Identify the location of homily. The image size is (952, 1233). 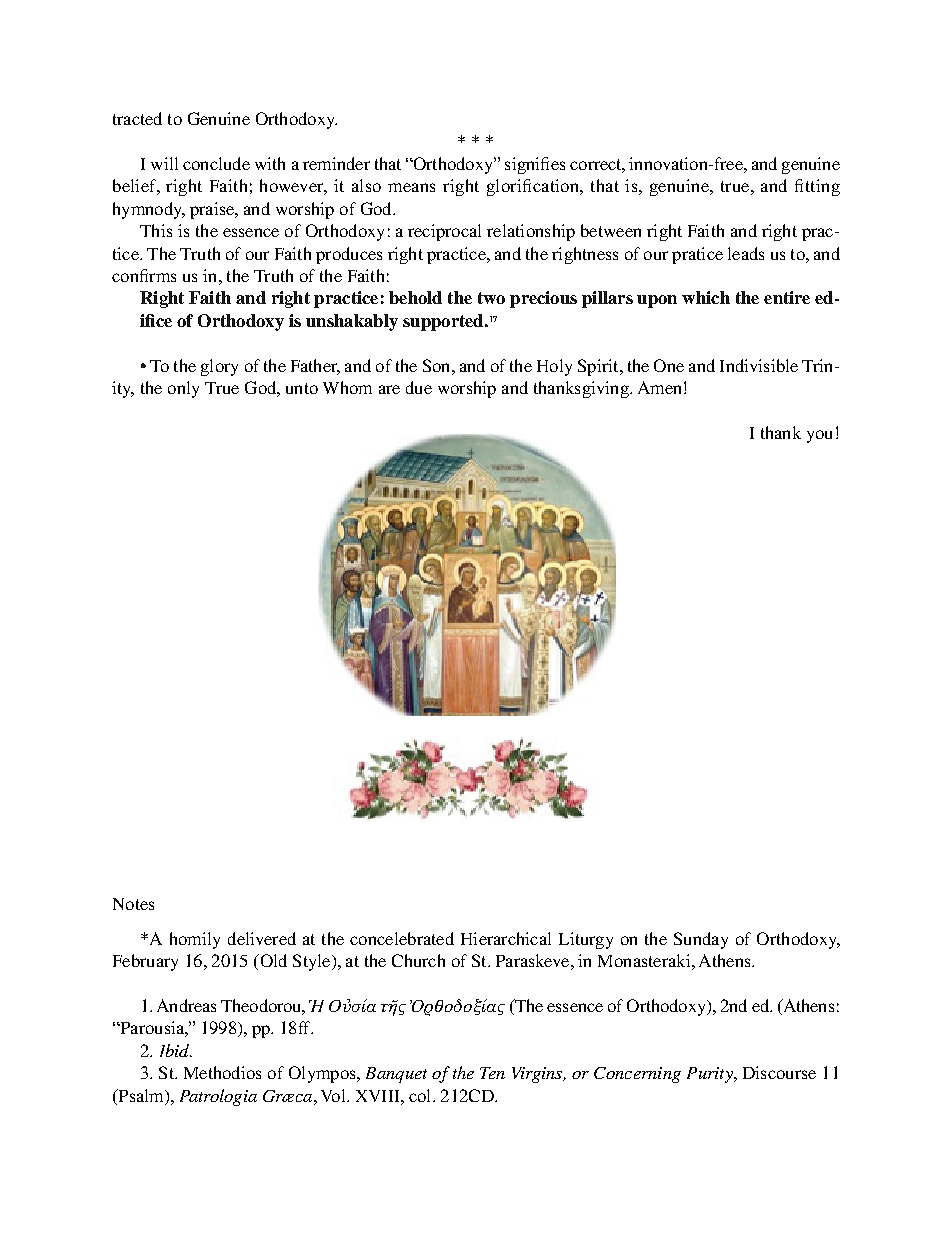
(195, 940).
